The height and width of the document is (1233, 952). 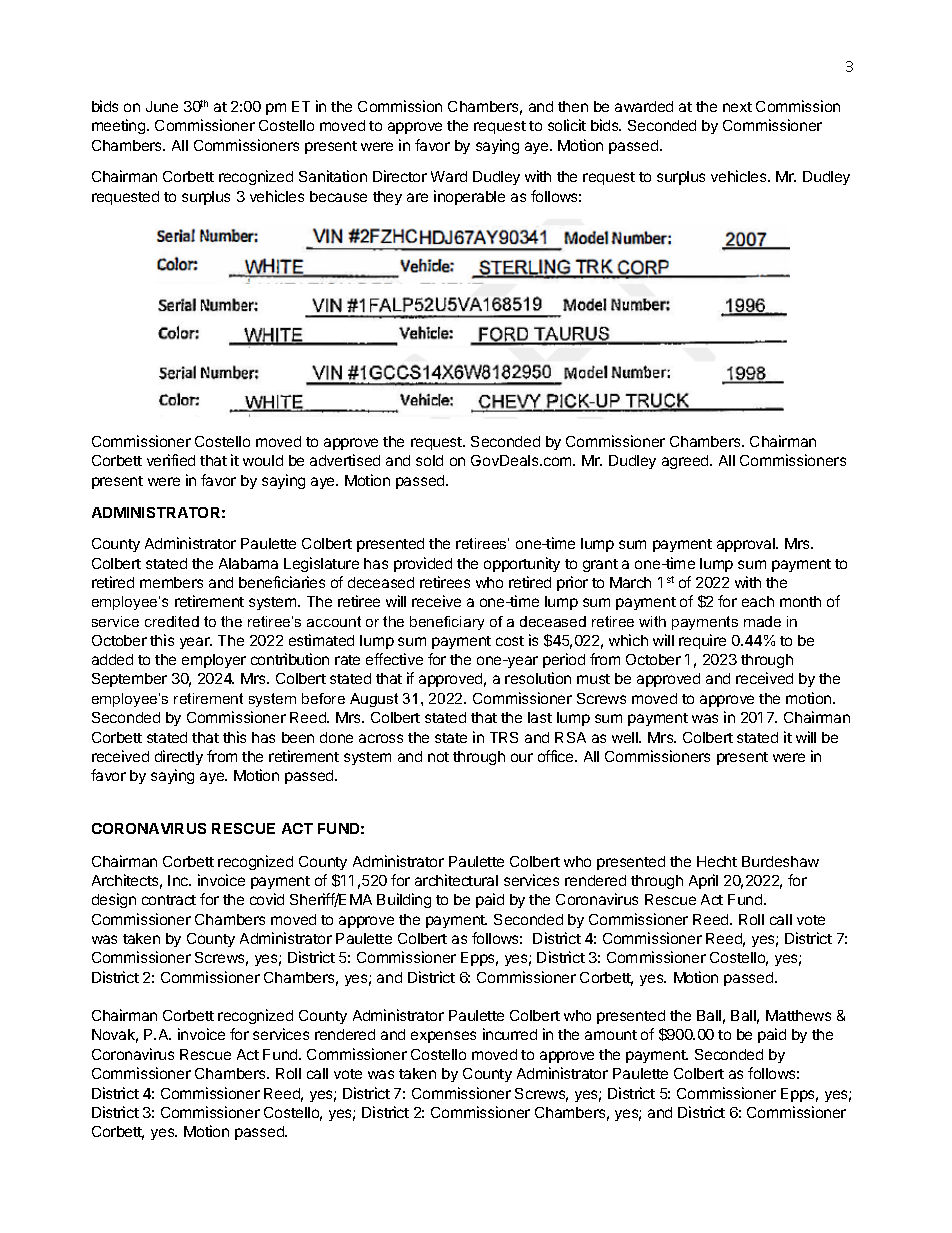 What do you see at coordinates (747, 545) in the document?
I see `approval` at bounding box center [747, 545].
